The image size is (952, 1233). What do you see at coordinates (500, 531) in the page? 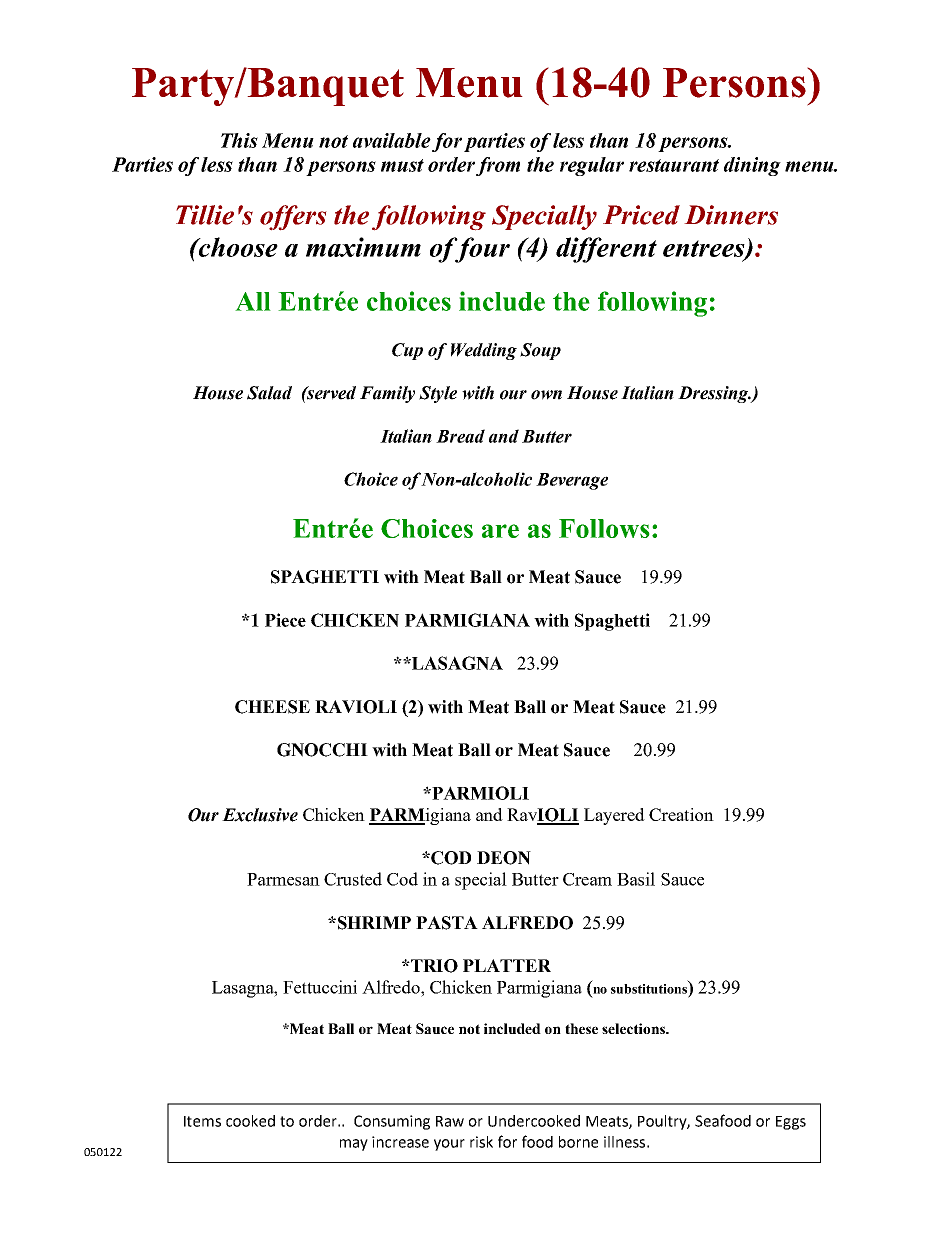
I see `are` at bounding box center [500, 531].
